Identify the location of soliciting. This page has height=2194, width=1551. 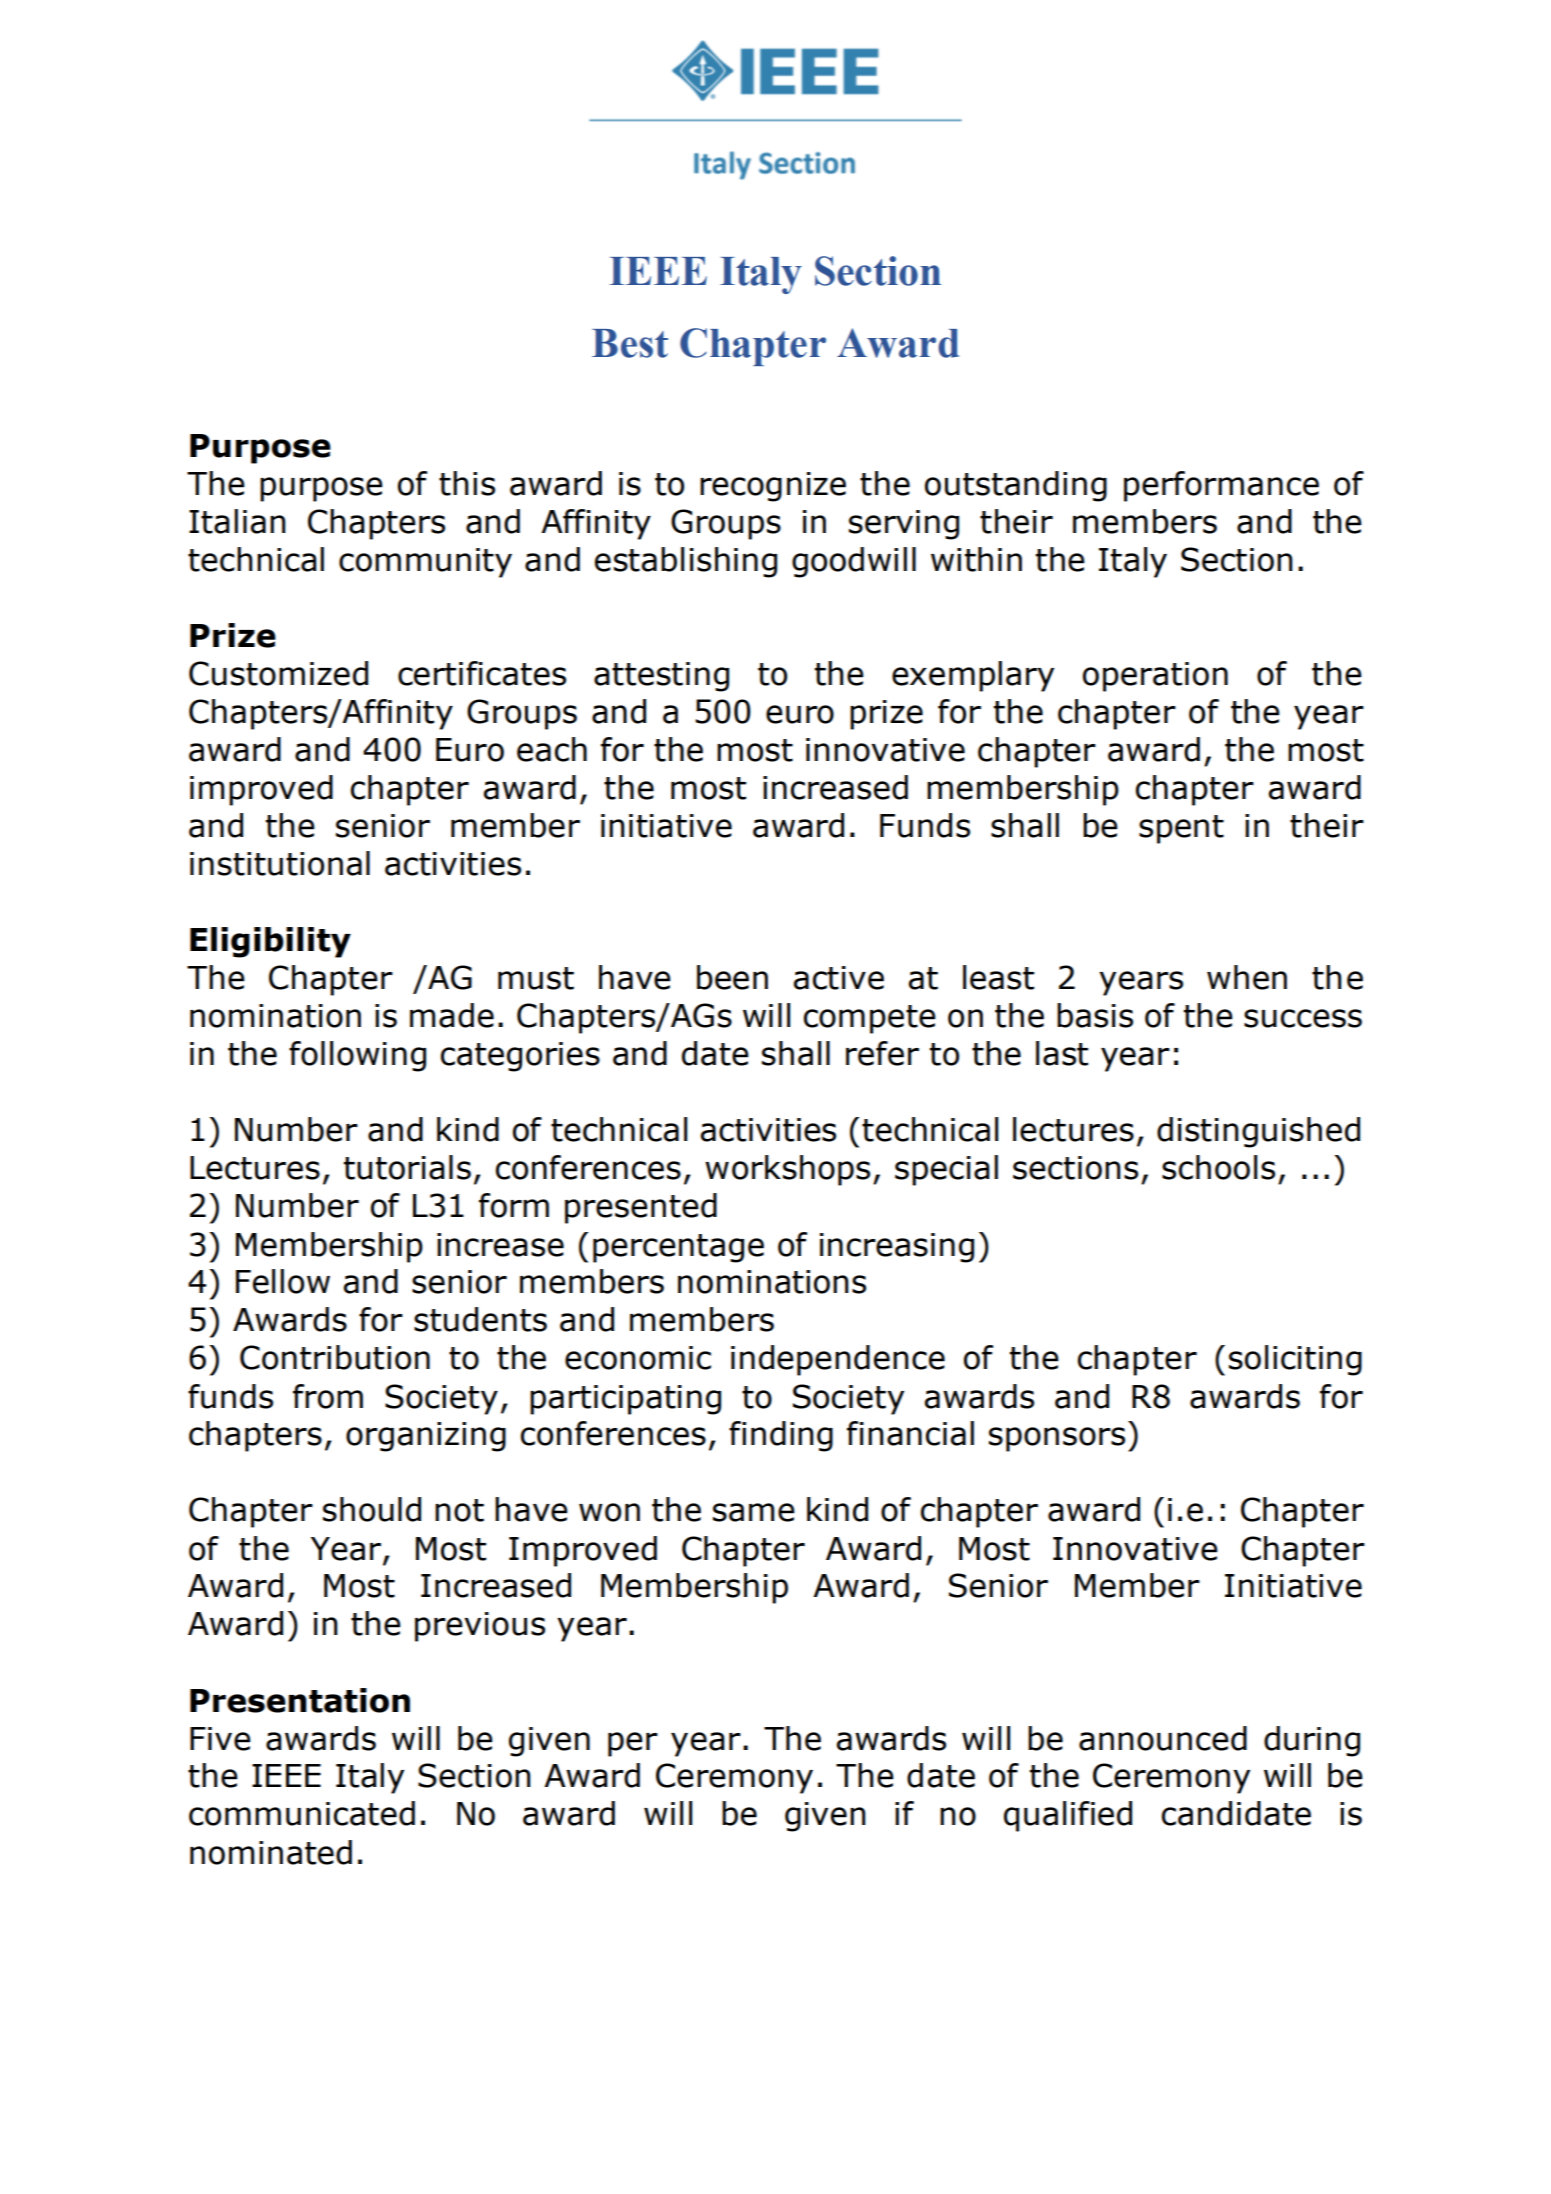
(1295, 1360).
